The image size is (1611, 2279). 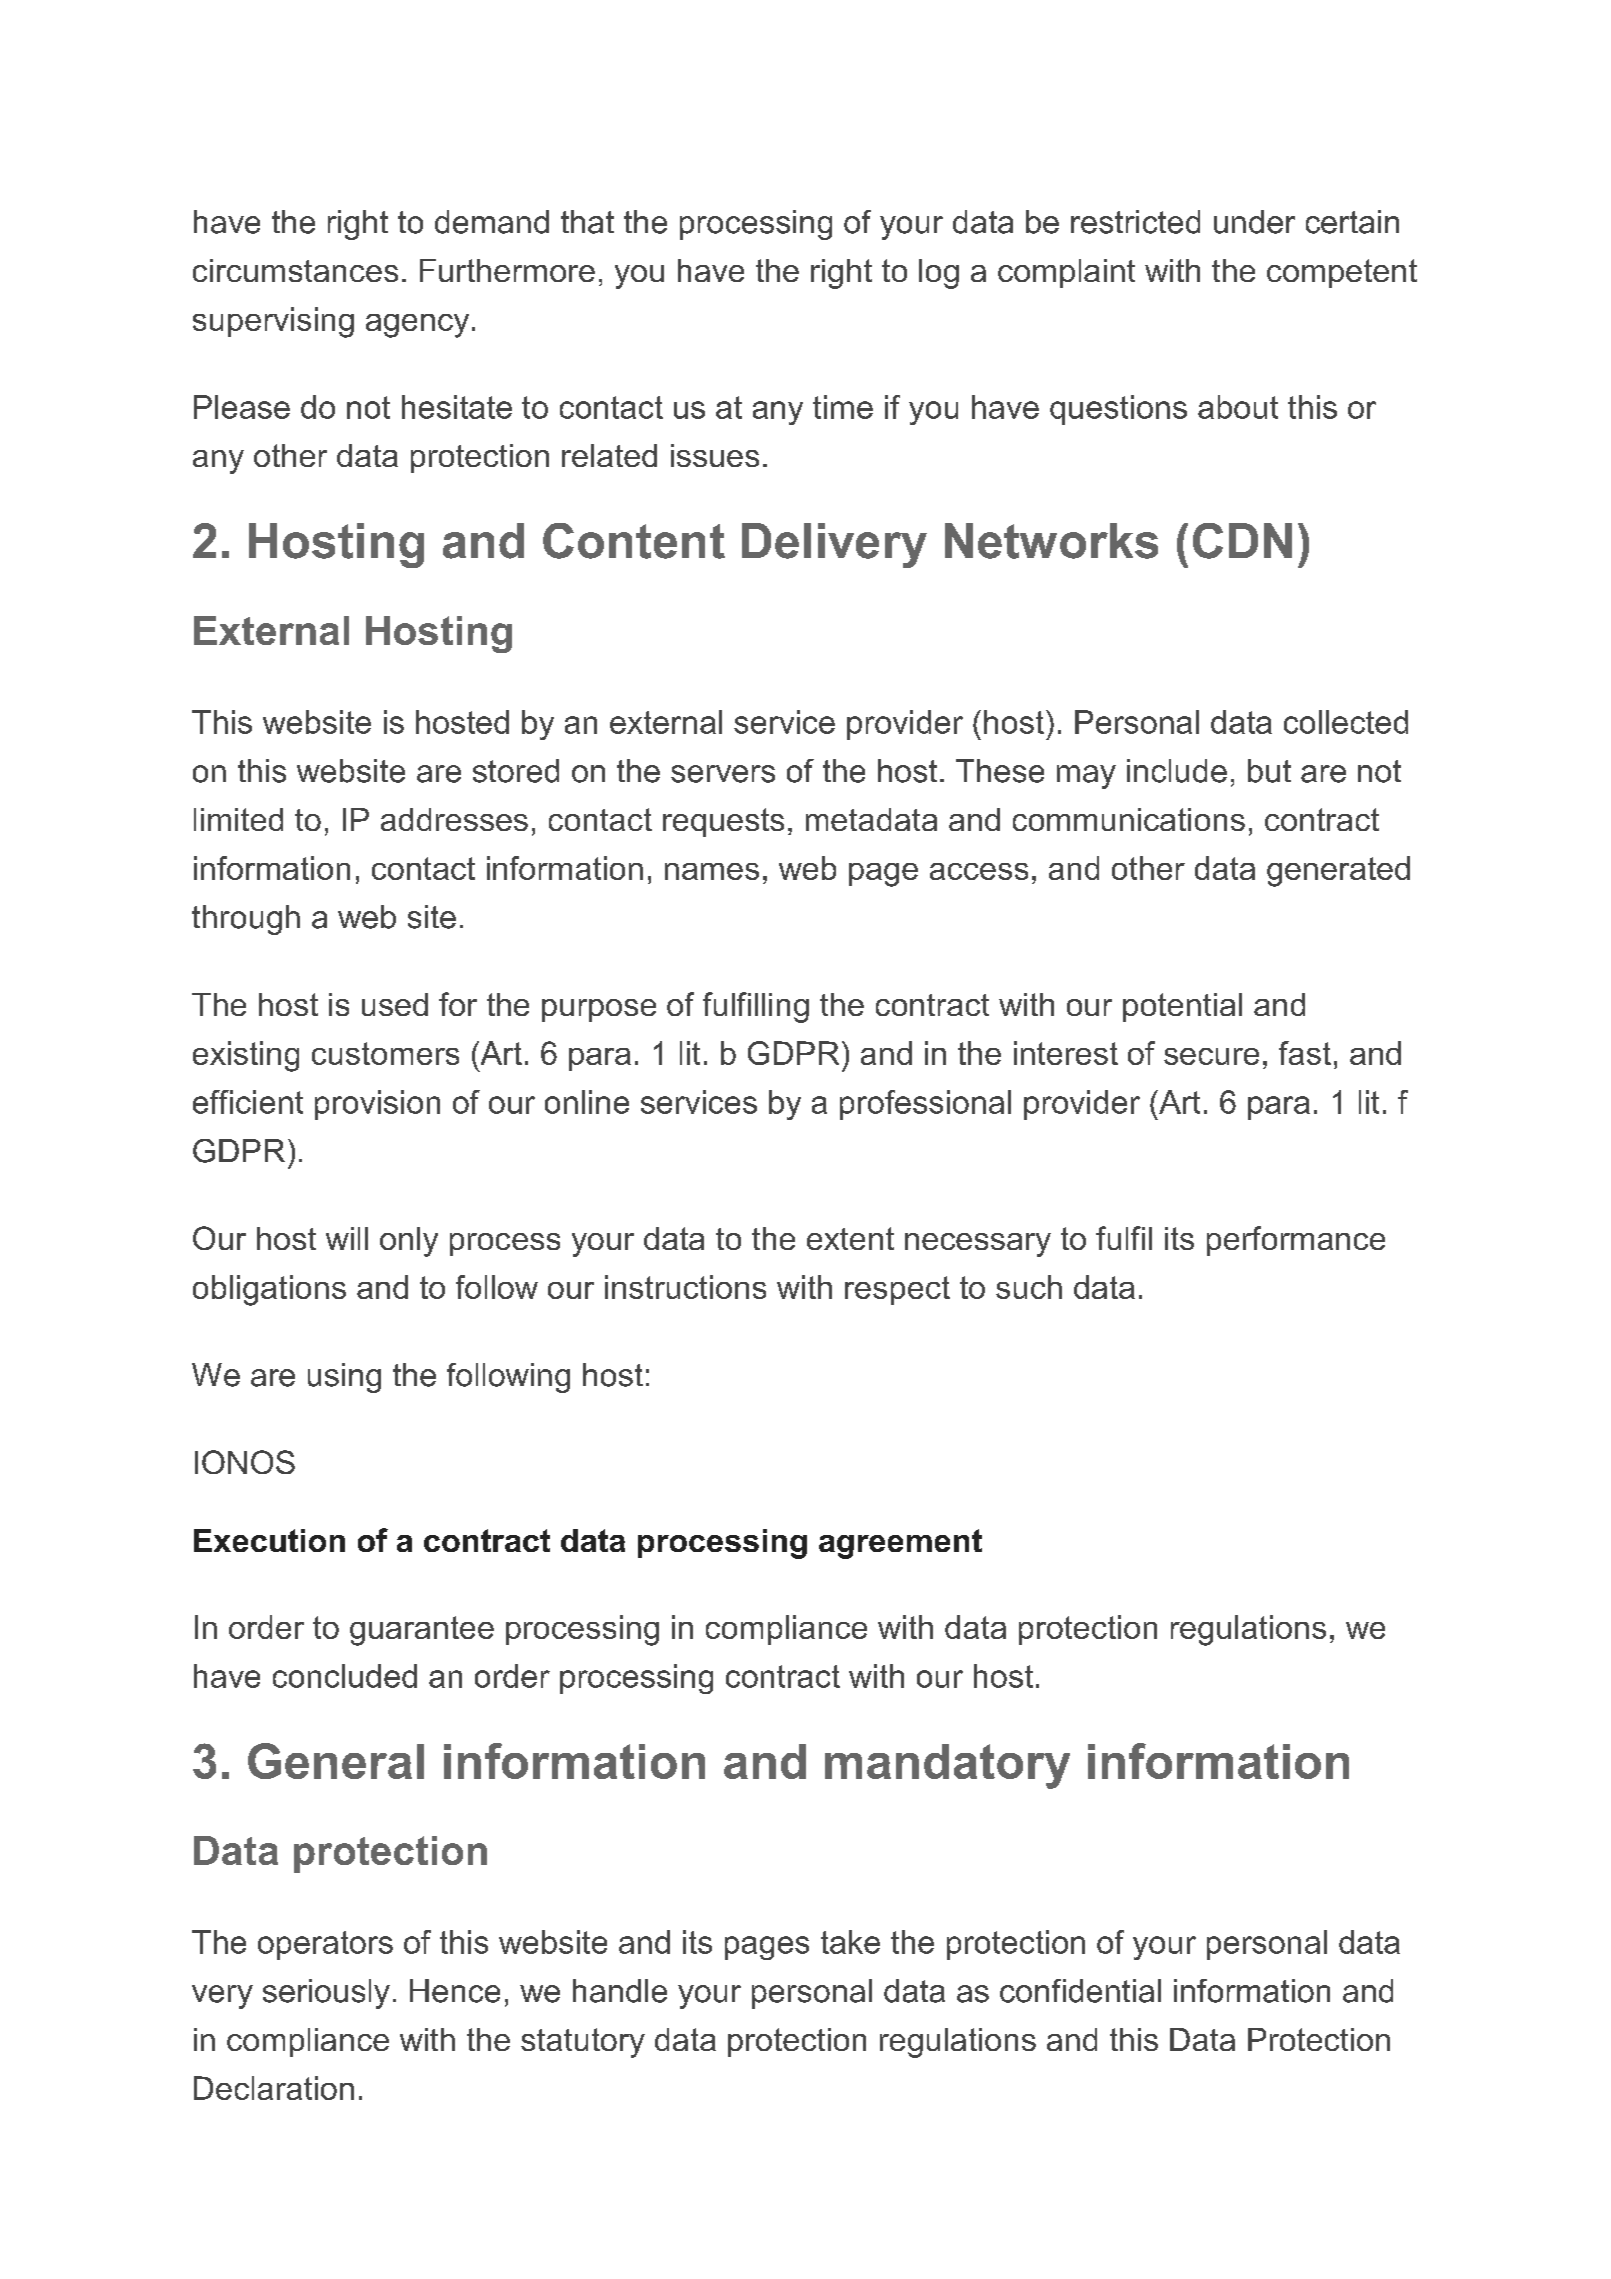 I want to click on agreement, so click(x=900, y=1544).
